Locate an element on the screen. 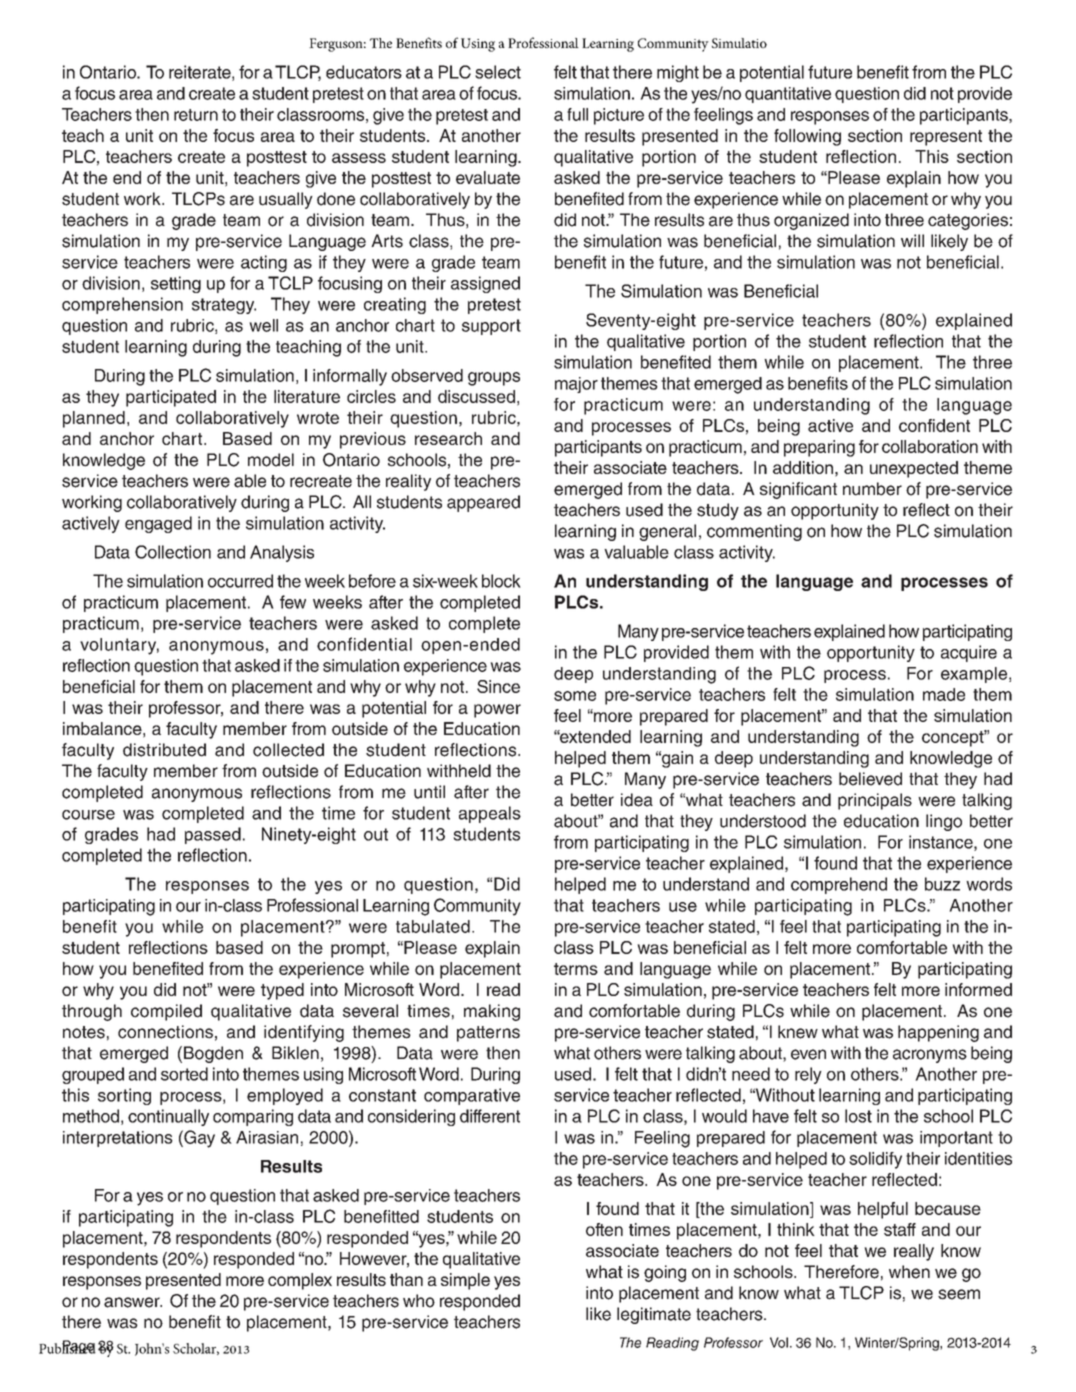 Image resolution: width=1076 pixels, height=1392 pixels. passed is located at coordinates (213, 835).
